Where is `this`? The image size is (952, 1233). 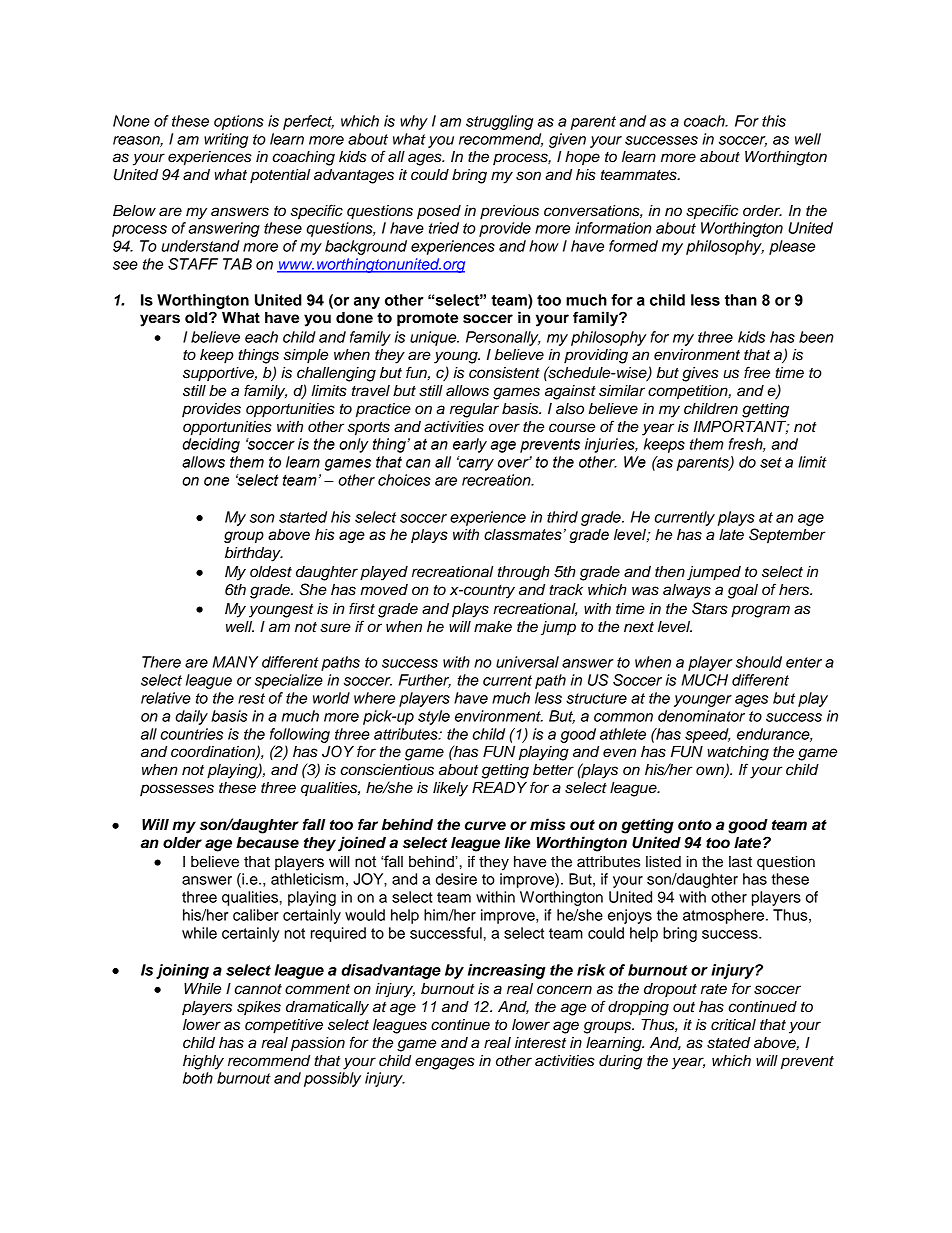
this is located at coordinates (774, 121).
